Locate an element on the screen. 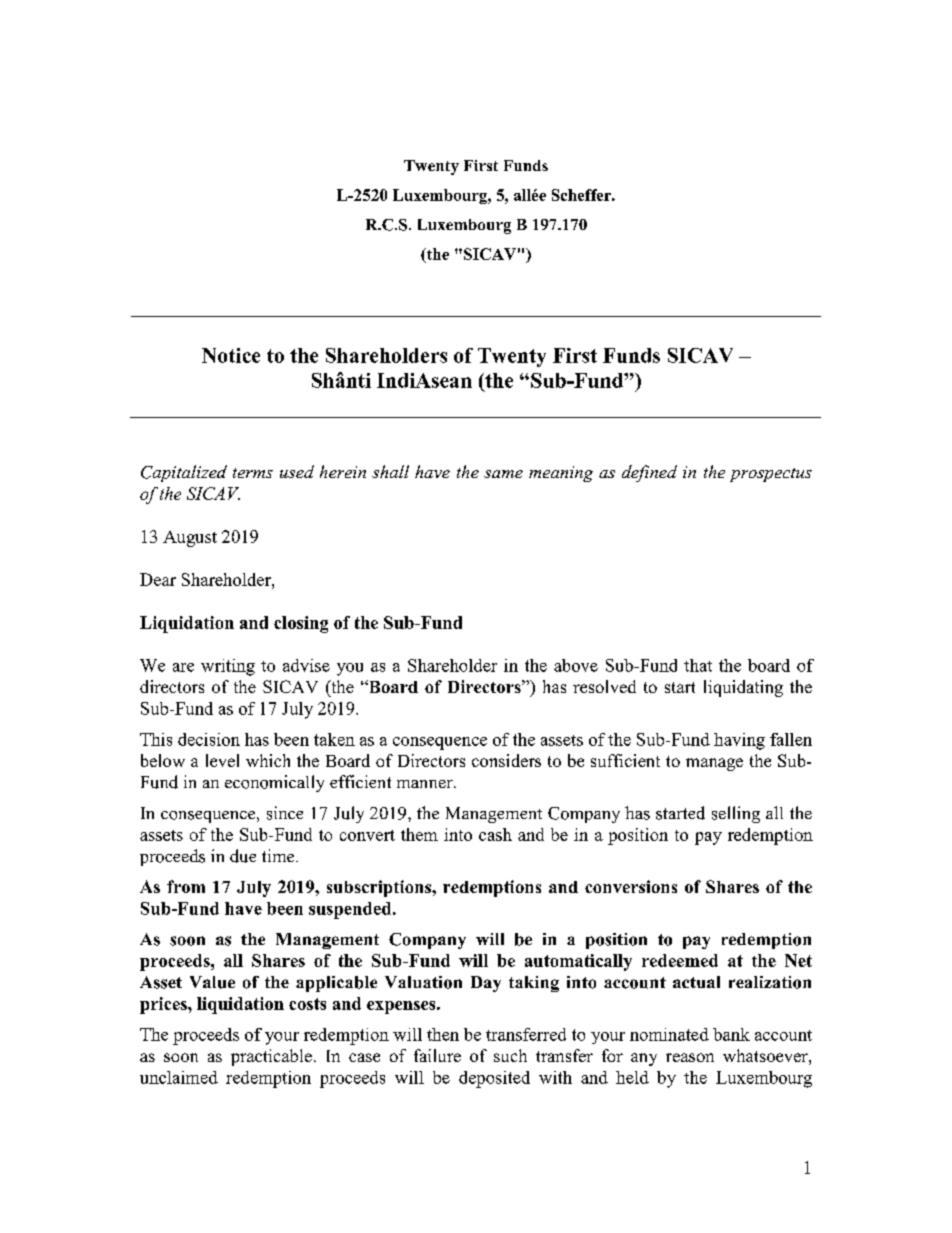 This screenshot has height=1233, width=952. manner is located at coordinates (426, 784).
